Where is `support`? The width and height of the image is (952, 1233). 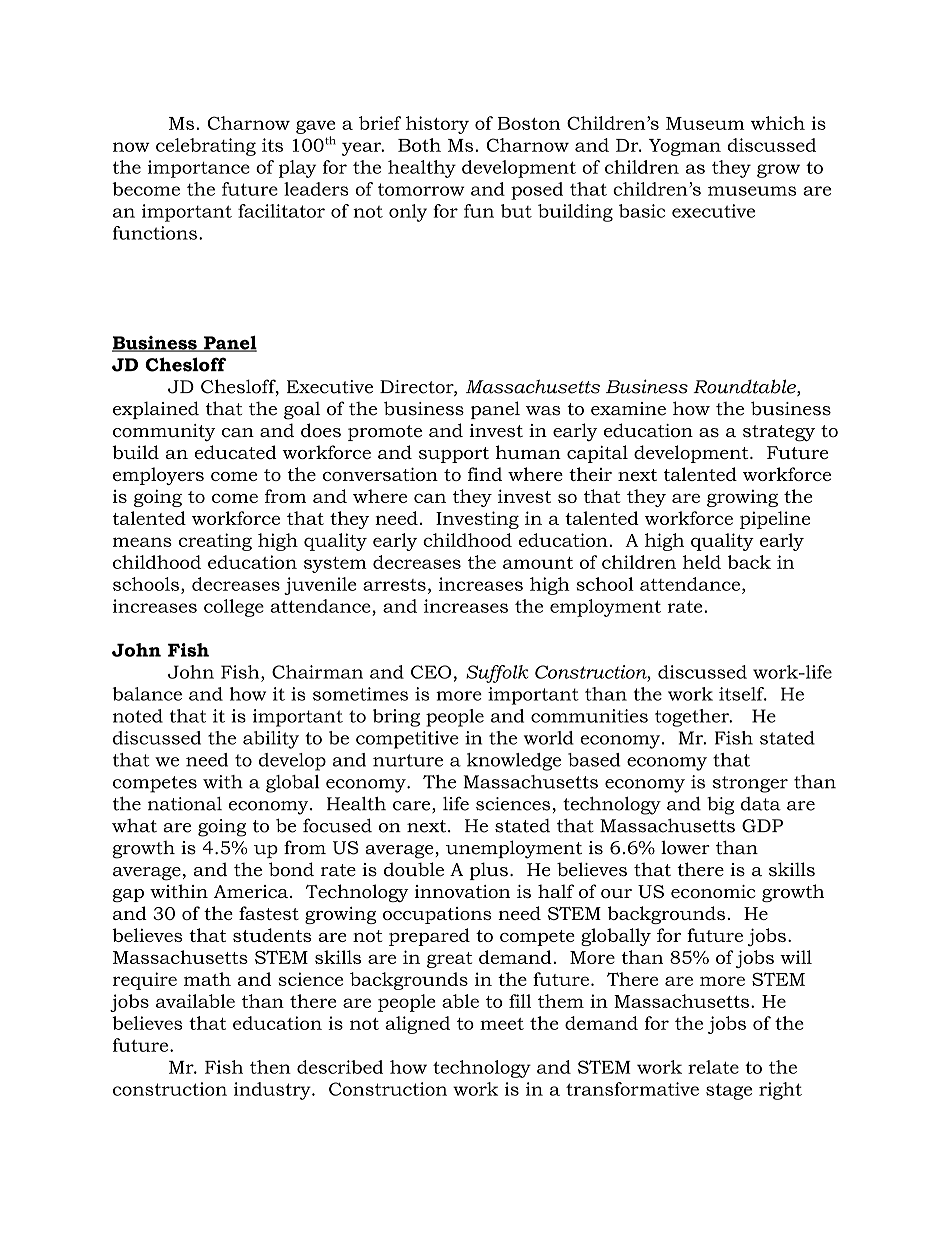 support is located at coordinates (454, 455).
